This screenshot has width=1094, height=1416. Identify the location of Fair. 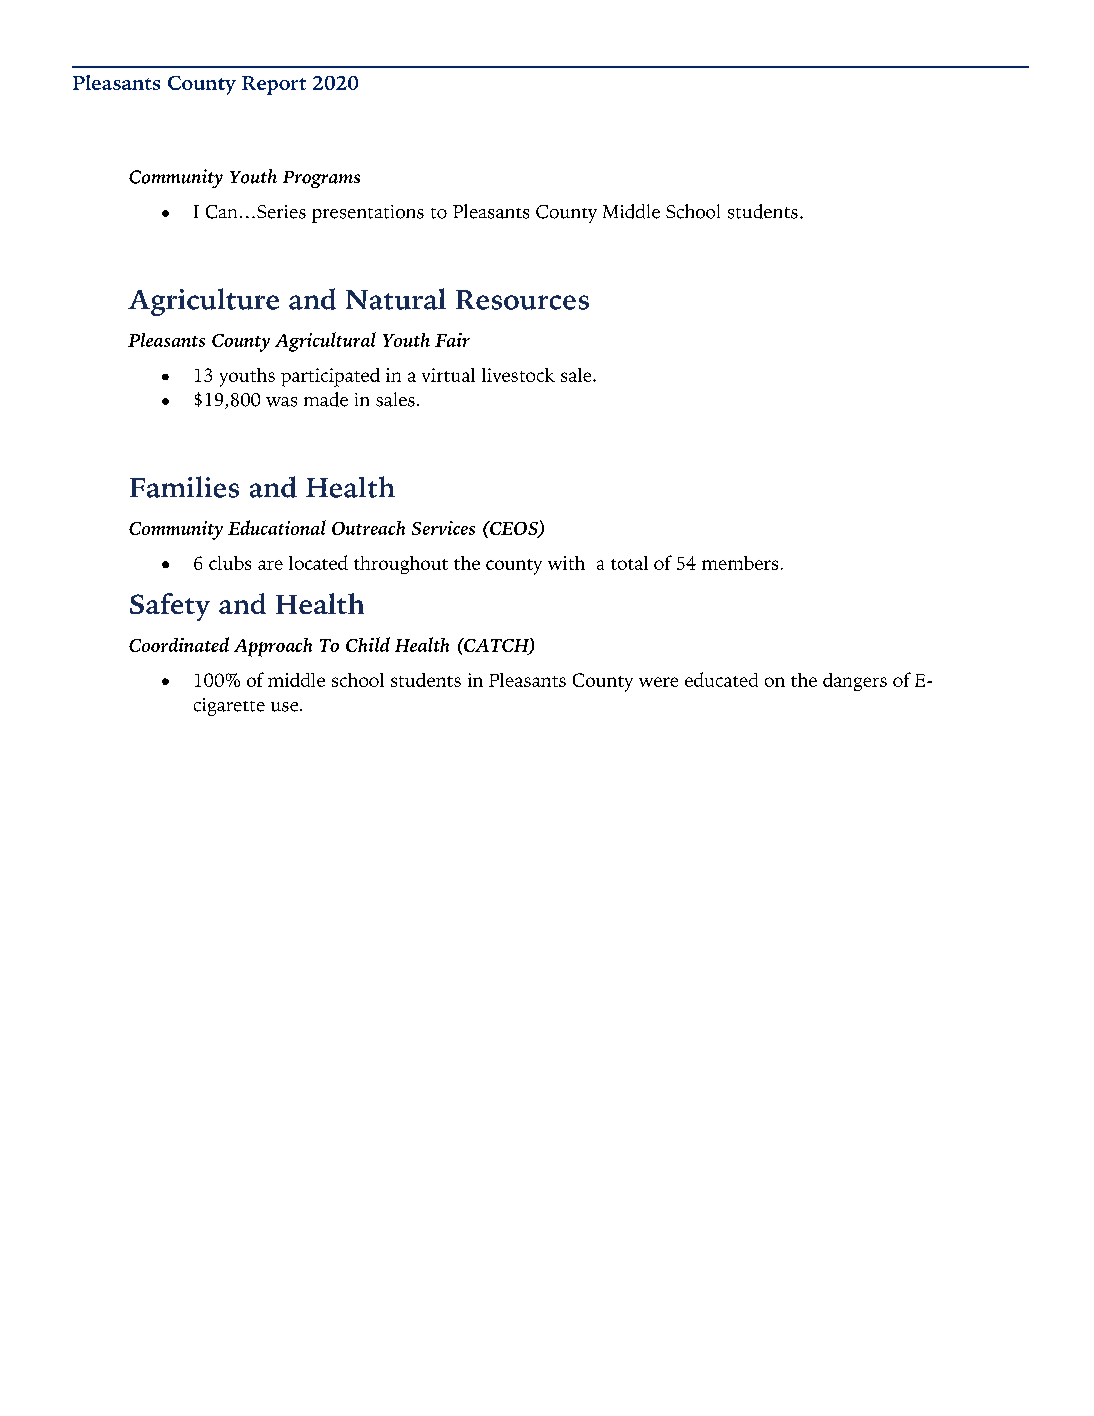
(452, 340).
